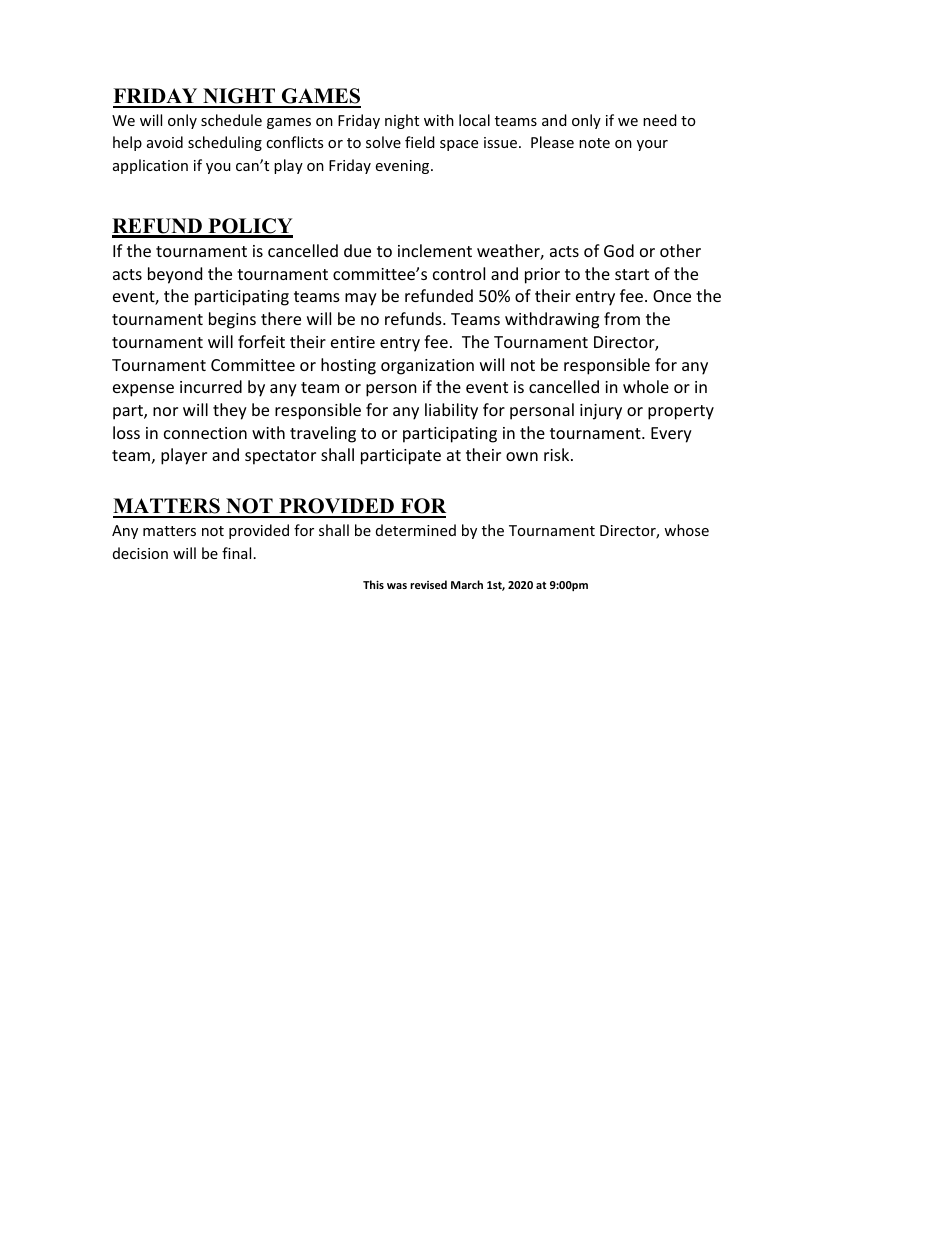  I want to click on inclement, so click(435, 250).
